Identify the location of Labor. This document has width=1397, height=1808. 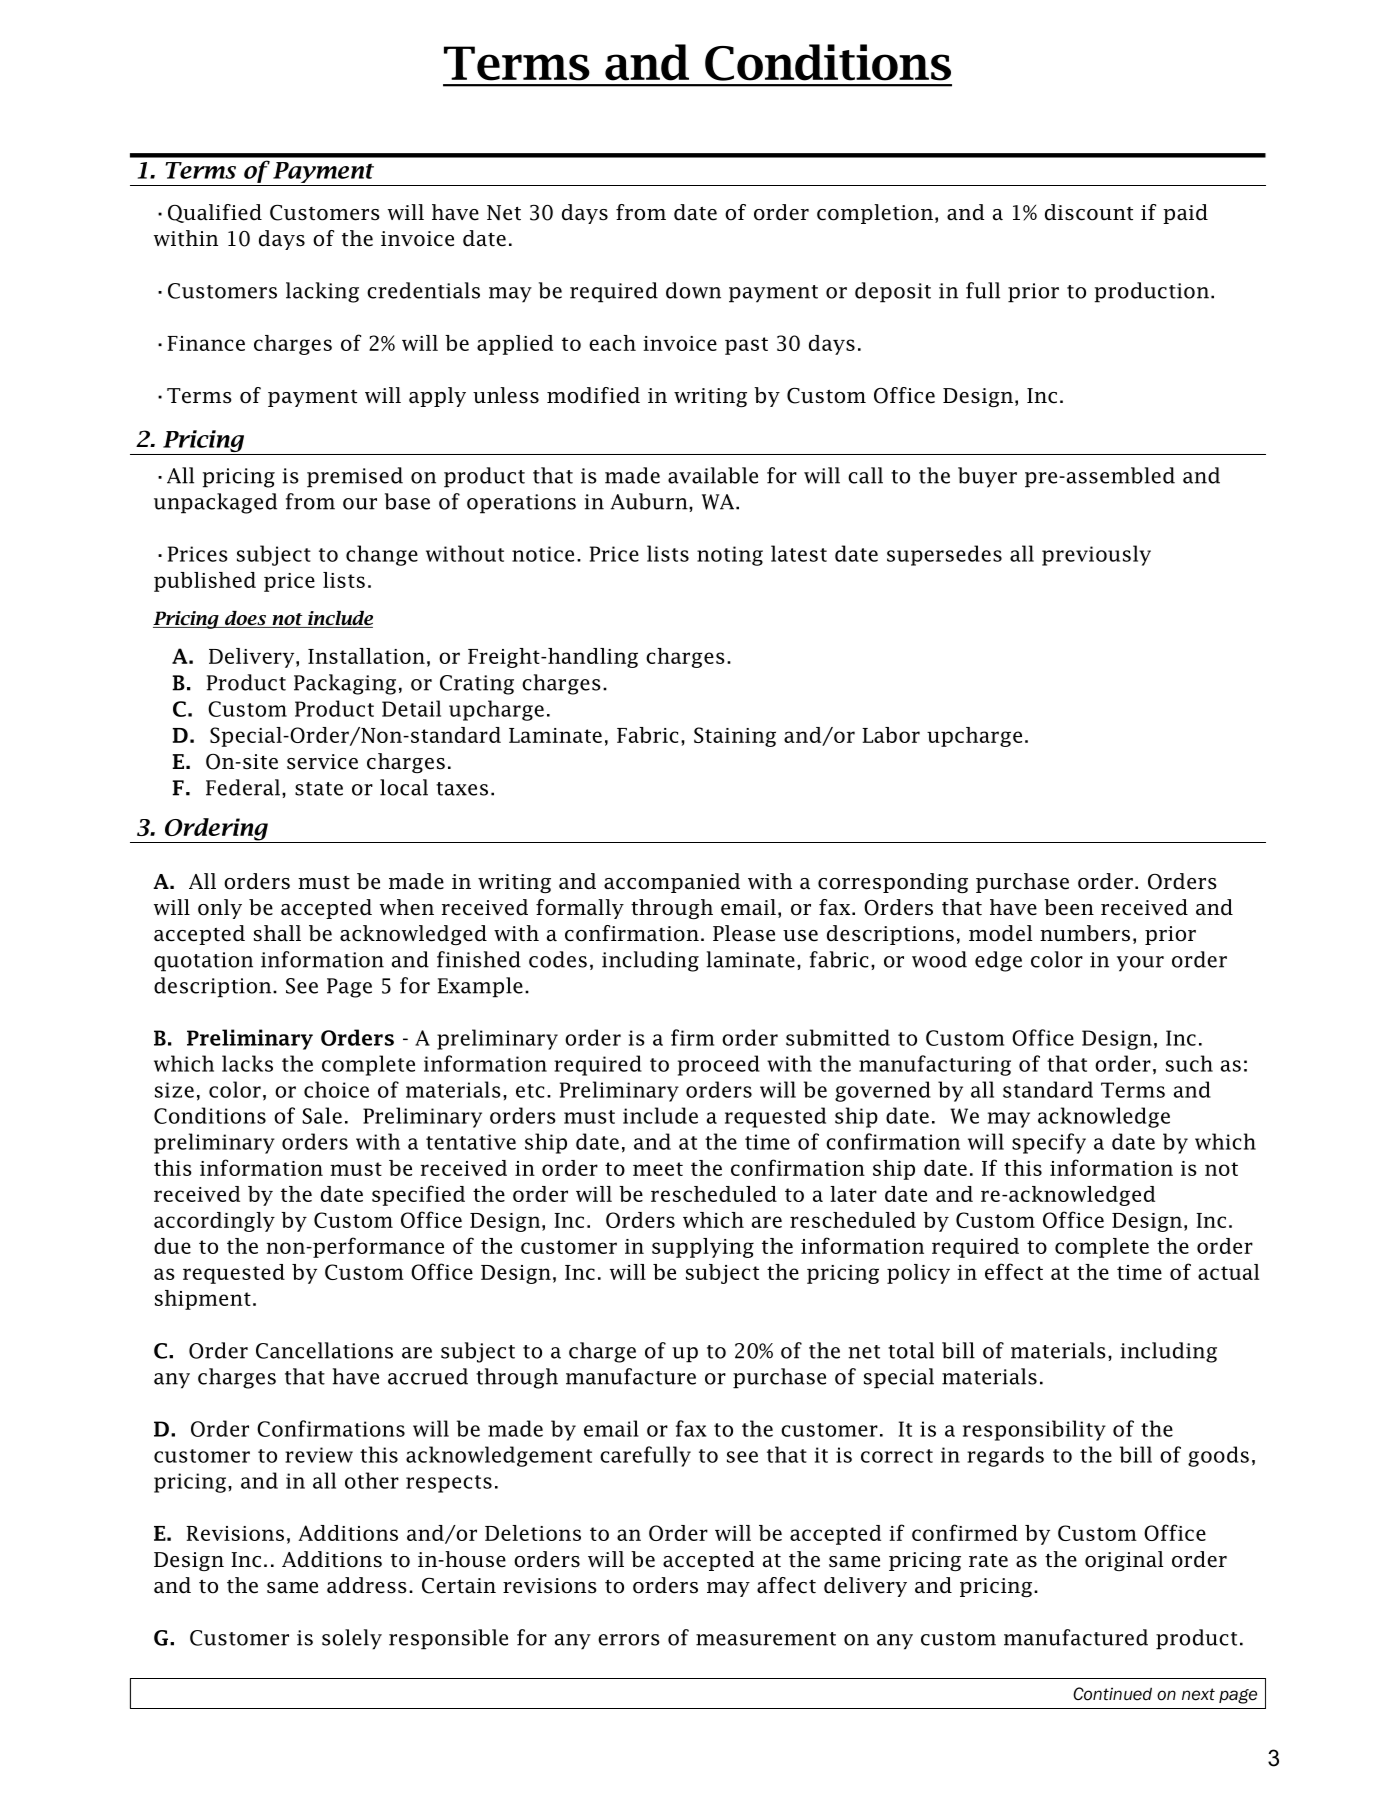
(891, 735).
